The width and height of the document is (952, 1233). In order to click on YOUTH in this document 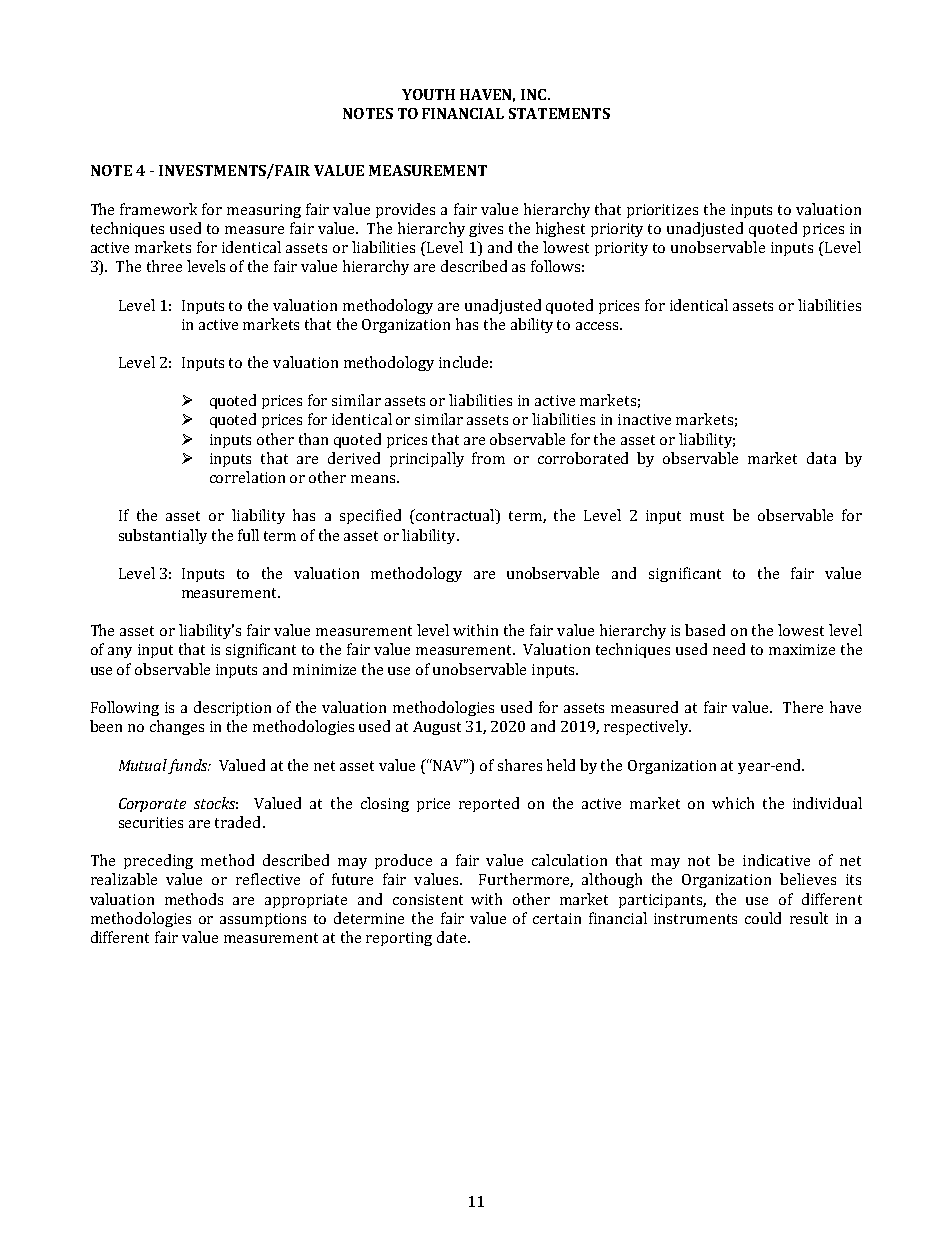, I will do `click(428, 94)`.
